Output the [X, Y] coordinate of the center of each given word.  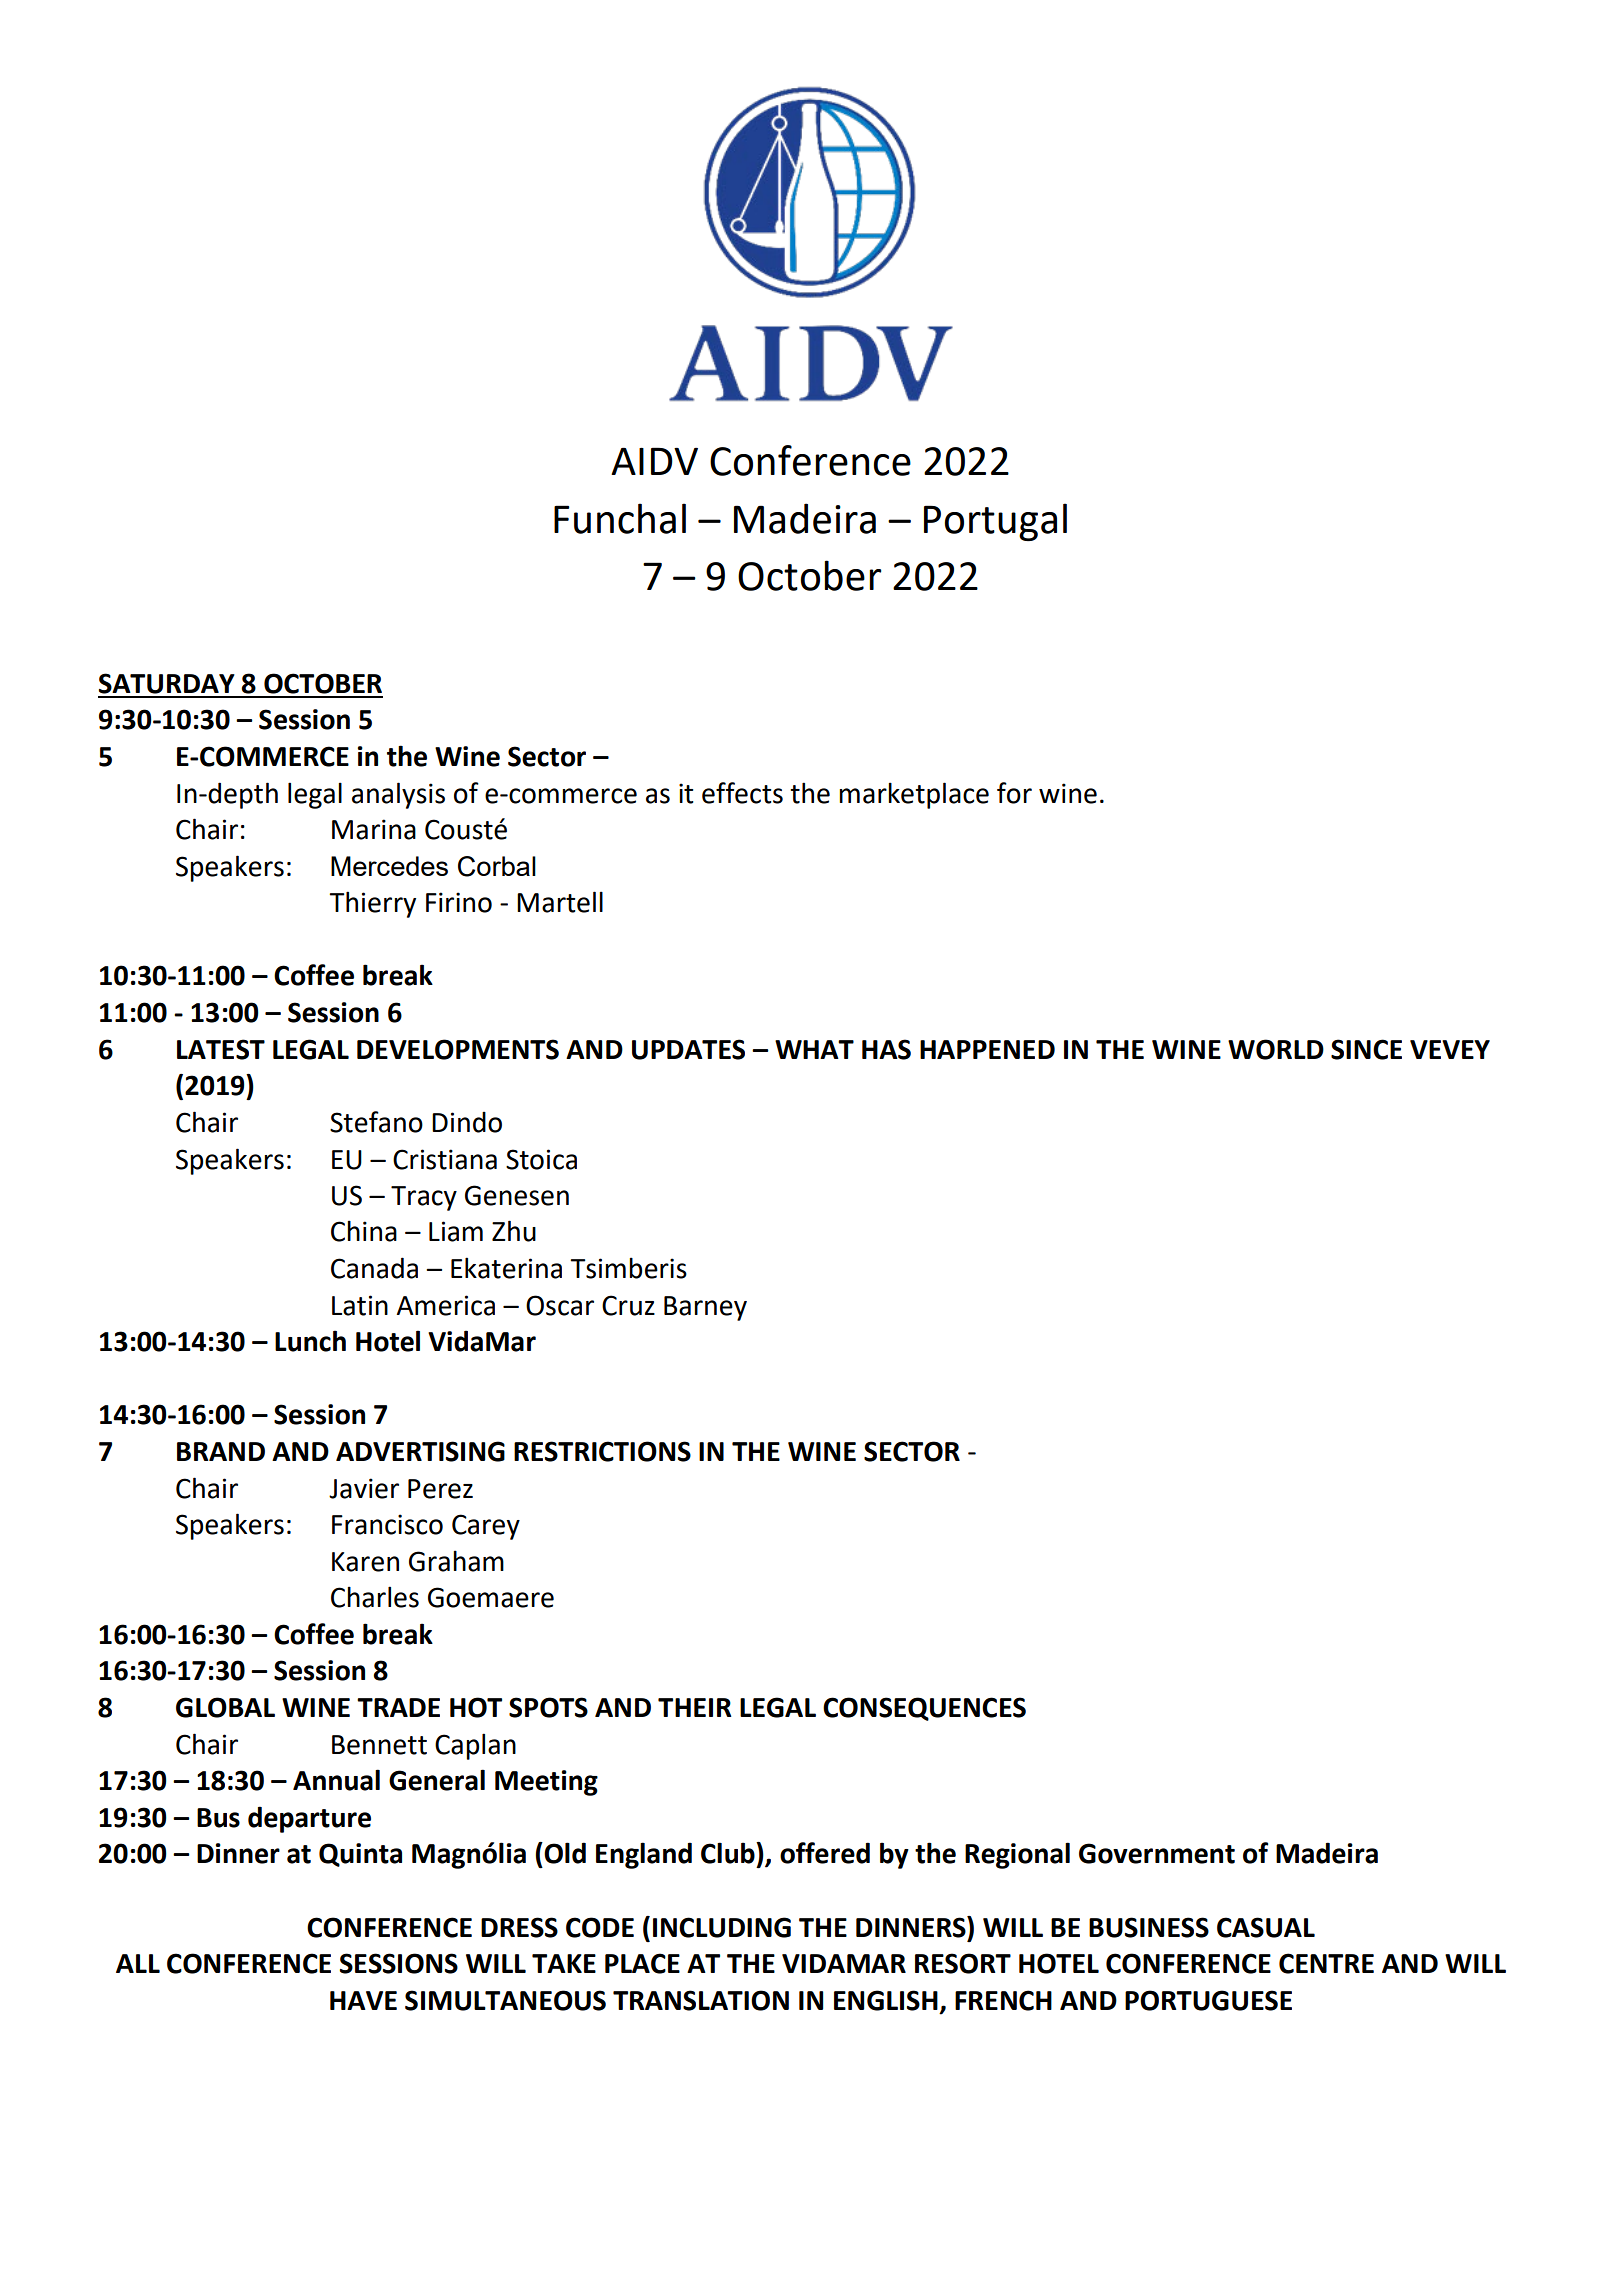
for [1014, 793]
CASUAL [1266, 1927]
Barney [705, 1308]
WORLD [1276, 1049]
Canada [374, 1268]
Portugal [995, 522]
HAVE [363, 2000]
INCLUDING [722, 1927]
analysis [398, 795]
